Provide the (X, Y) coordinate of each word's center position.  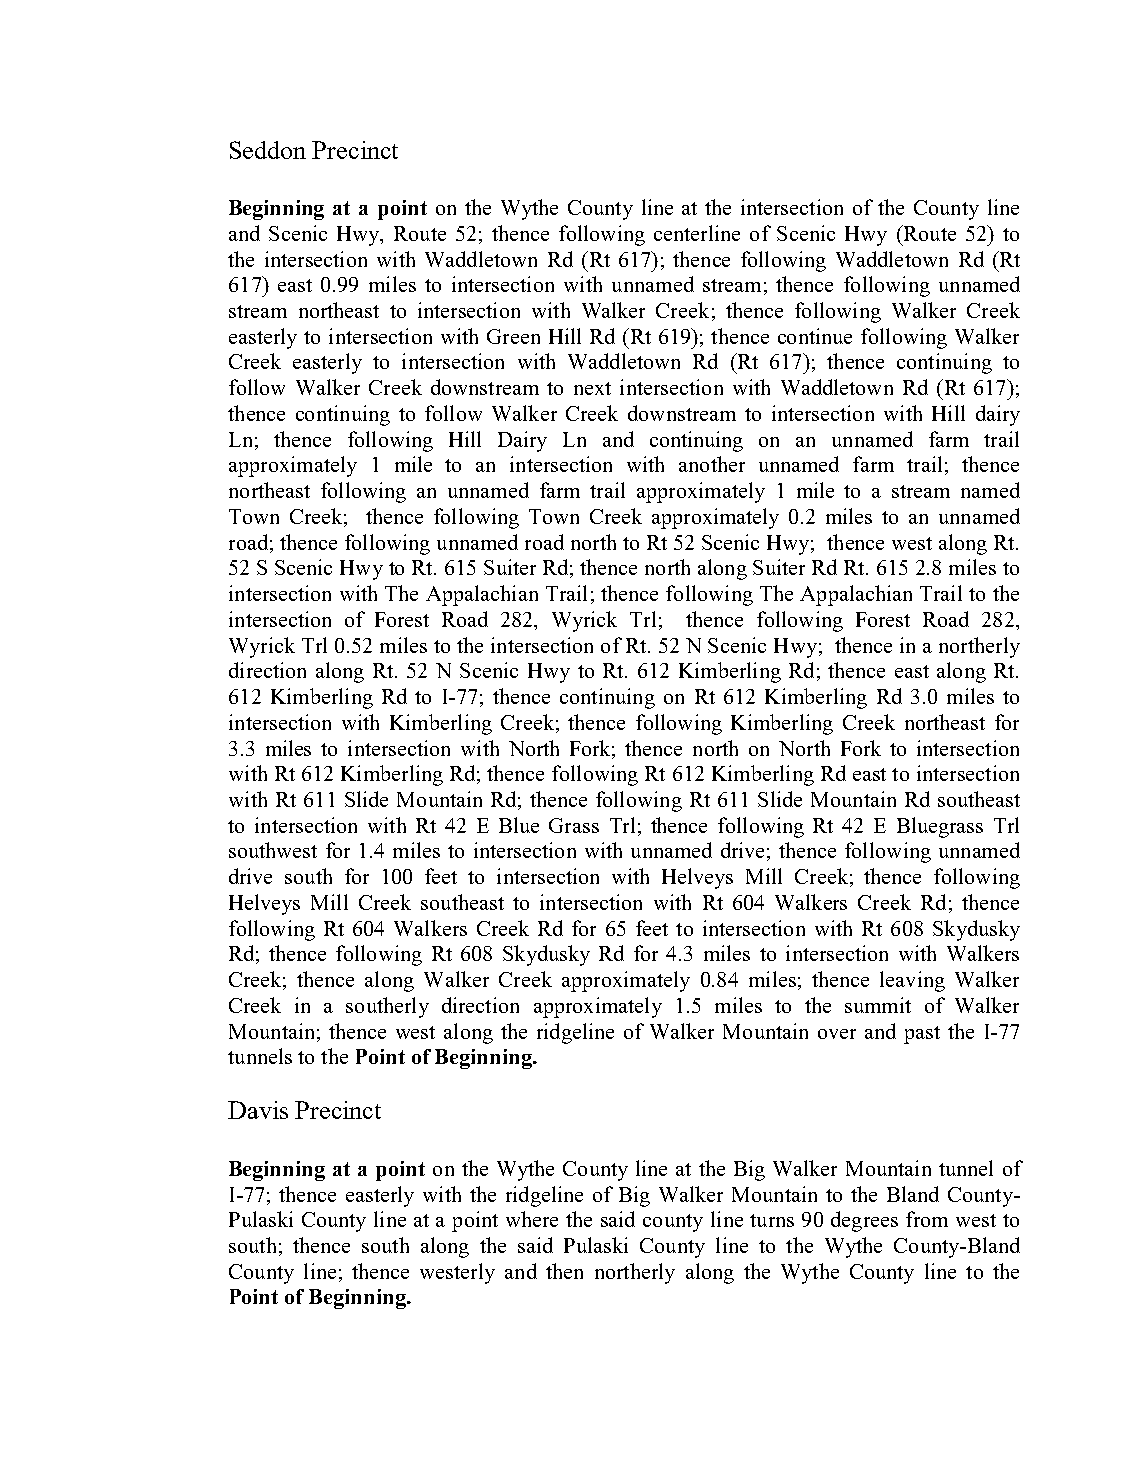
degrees (864, 1221)
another (712, 464)
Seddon (268, 150)
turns (772, 1220)
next (592, 388)
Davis (258, 1110)
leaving (912, 981)
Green (513, 336)
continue (815, 336)
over (837, 1034)
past (922, 1035)
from (927, 1219)
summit (878, 1005)
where (532, 1219)
